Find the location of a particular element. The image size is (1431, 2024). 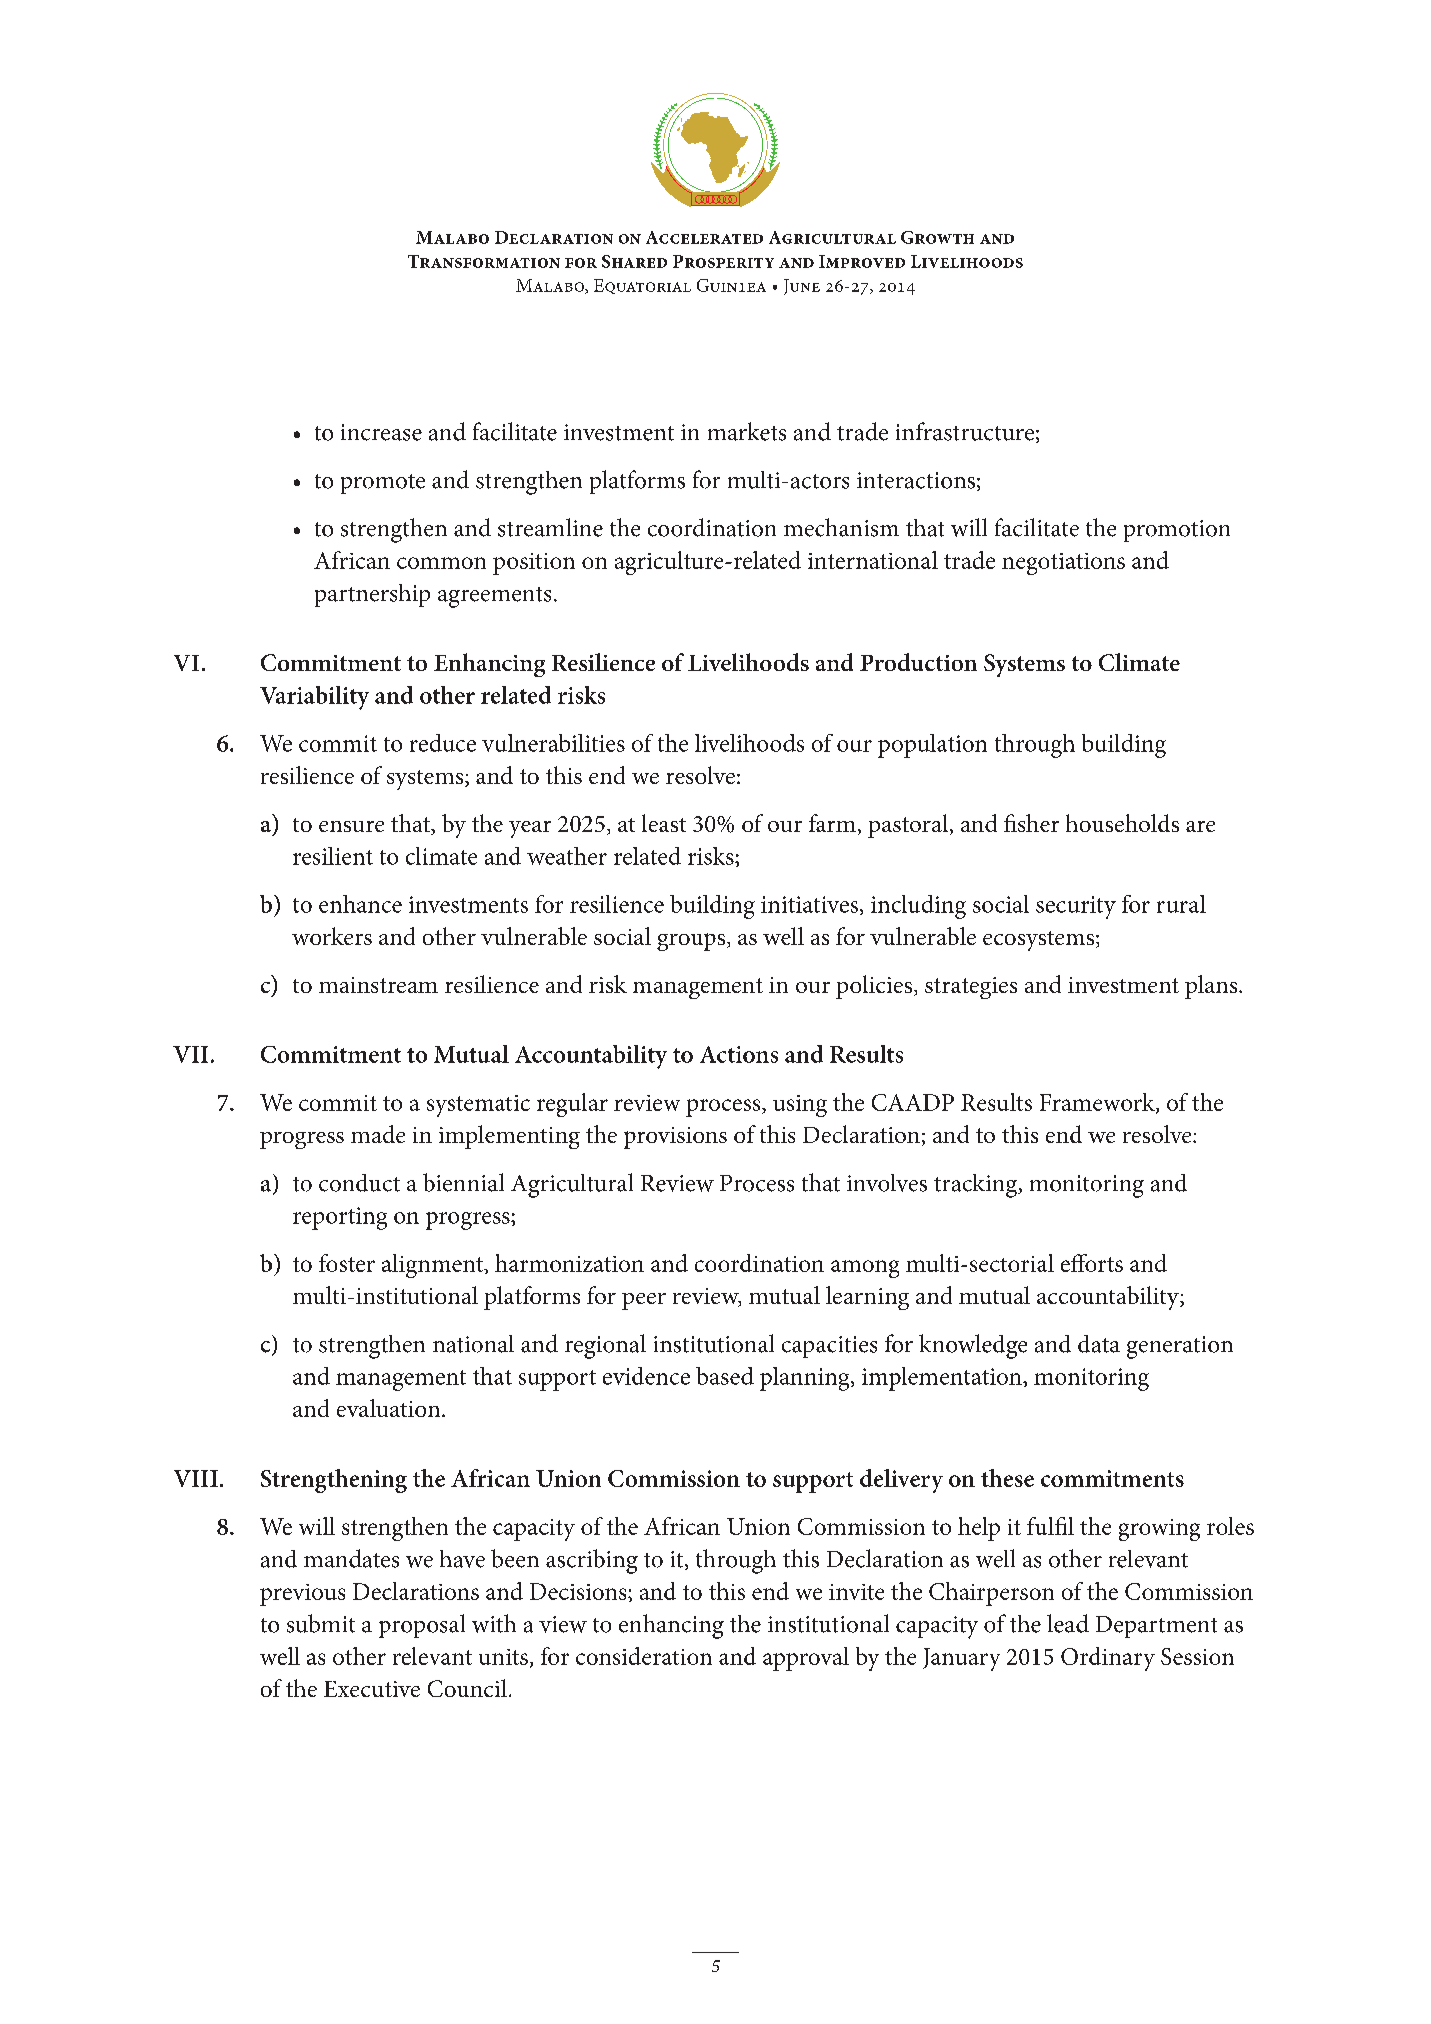

peer is located at coordinates (644, 1301).
